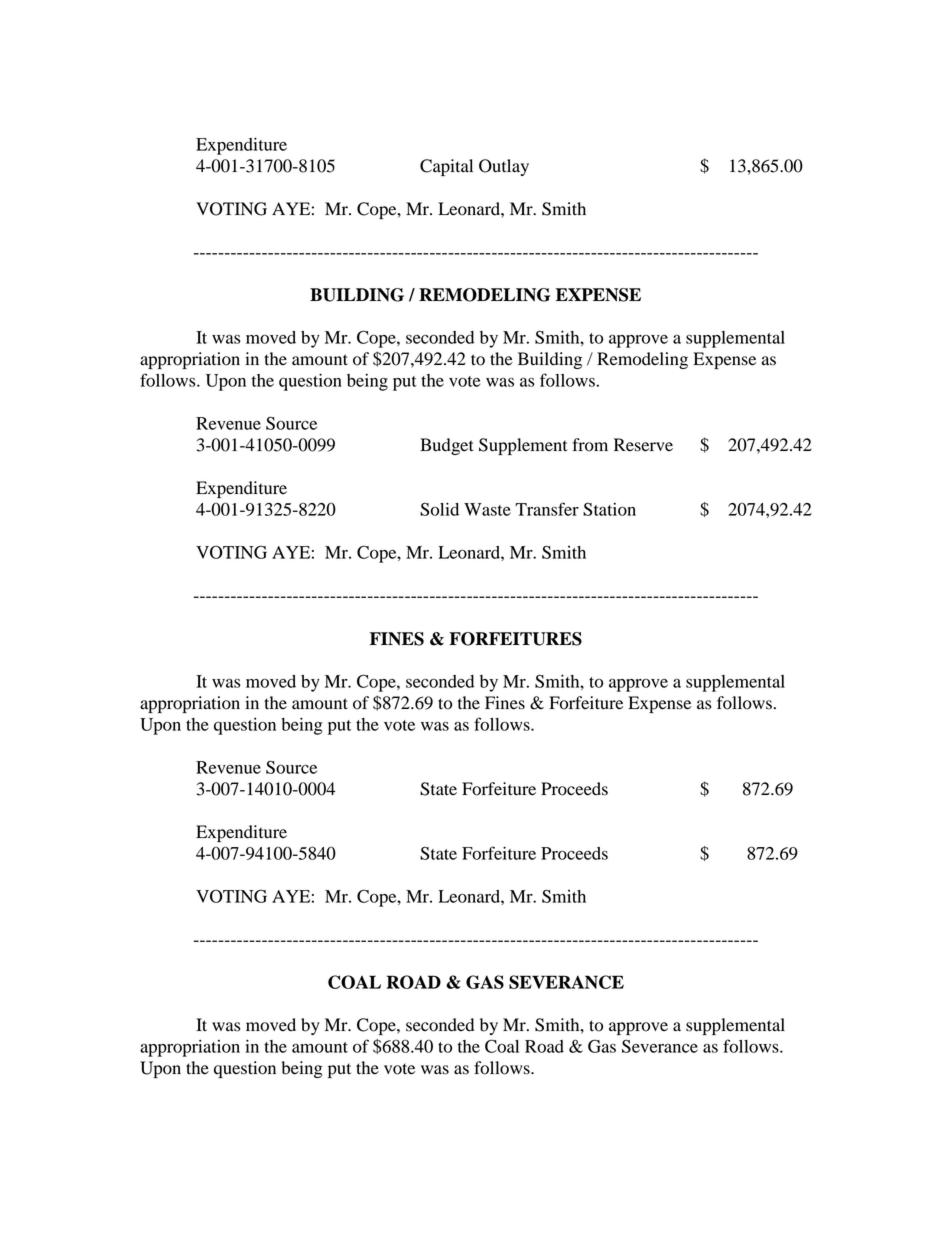 This screenshot has width=952, height=1233. Describe the element at coordinates (547, 509) in the screenshot. I see `Transfer` at that location.
